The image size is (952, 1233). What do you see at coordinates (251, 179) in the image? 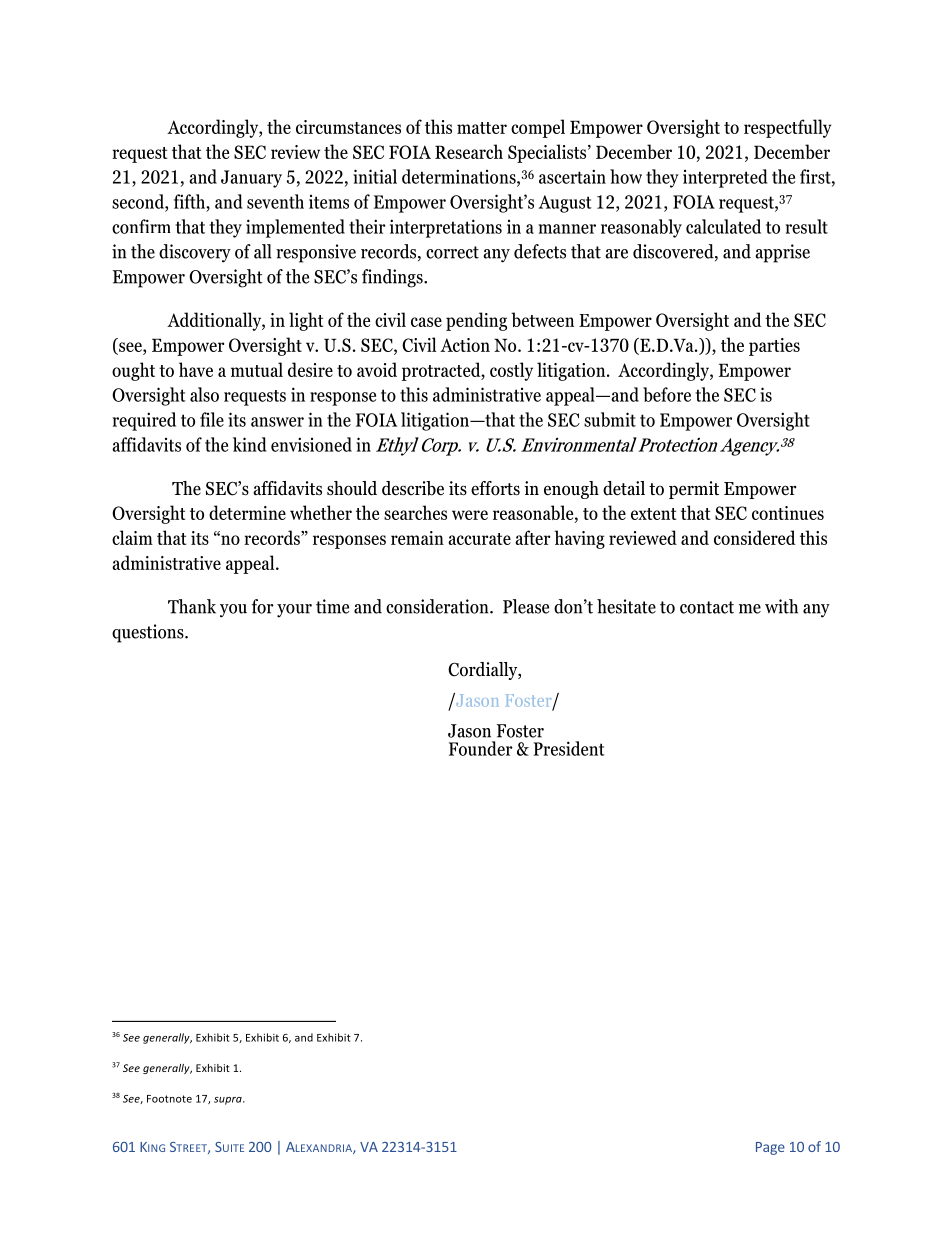
I see `January` at bounding box center [251, 179].
